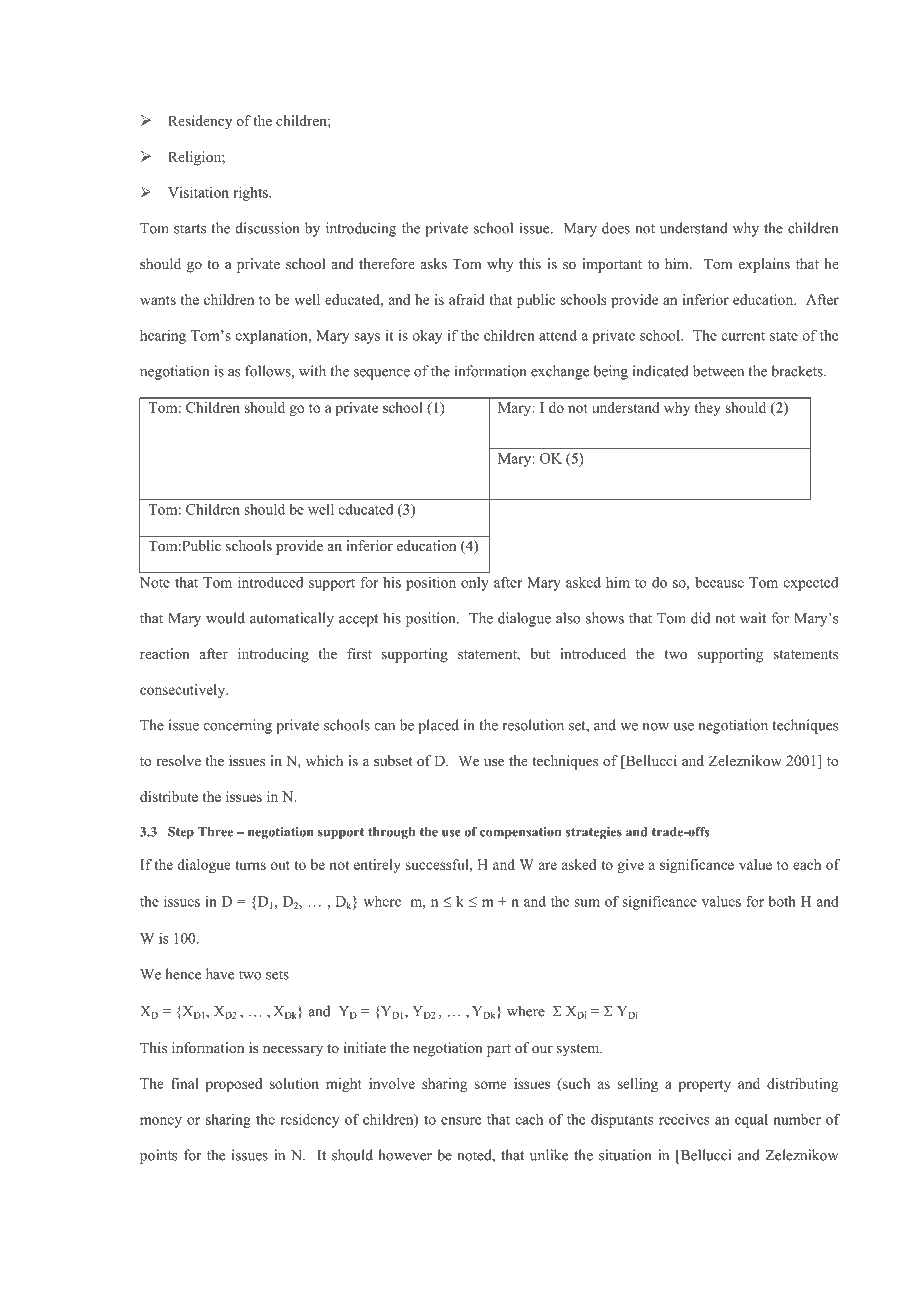  I want to click on equal, so click(751, 1120).
